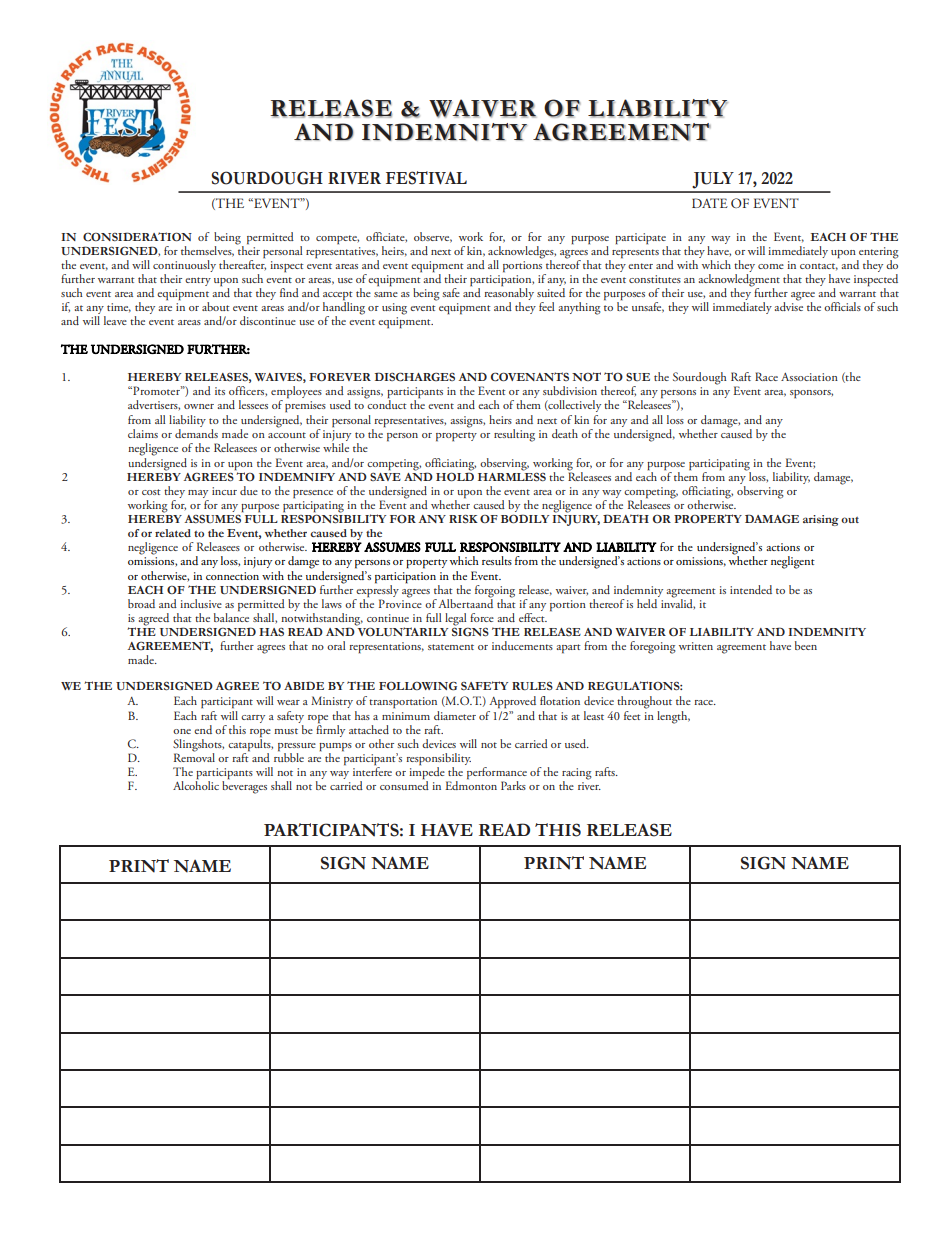  I want to click on CONSIDERATION, so click(137, 236).
